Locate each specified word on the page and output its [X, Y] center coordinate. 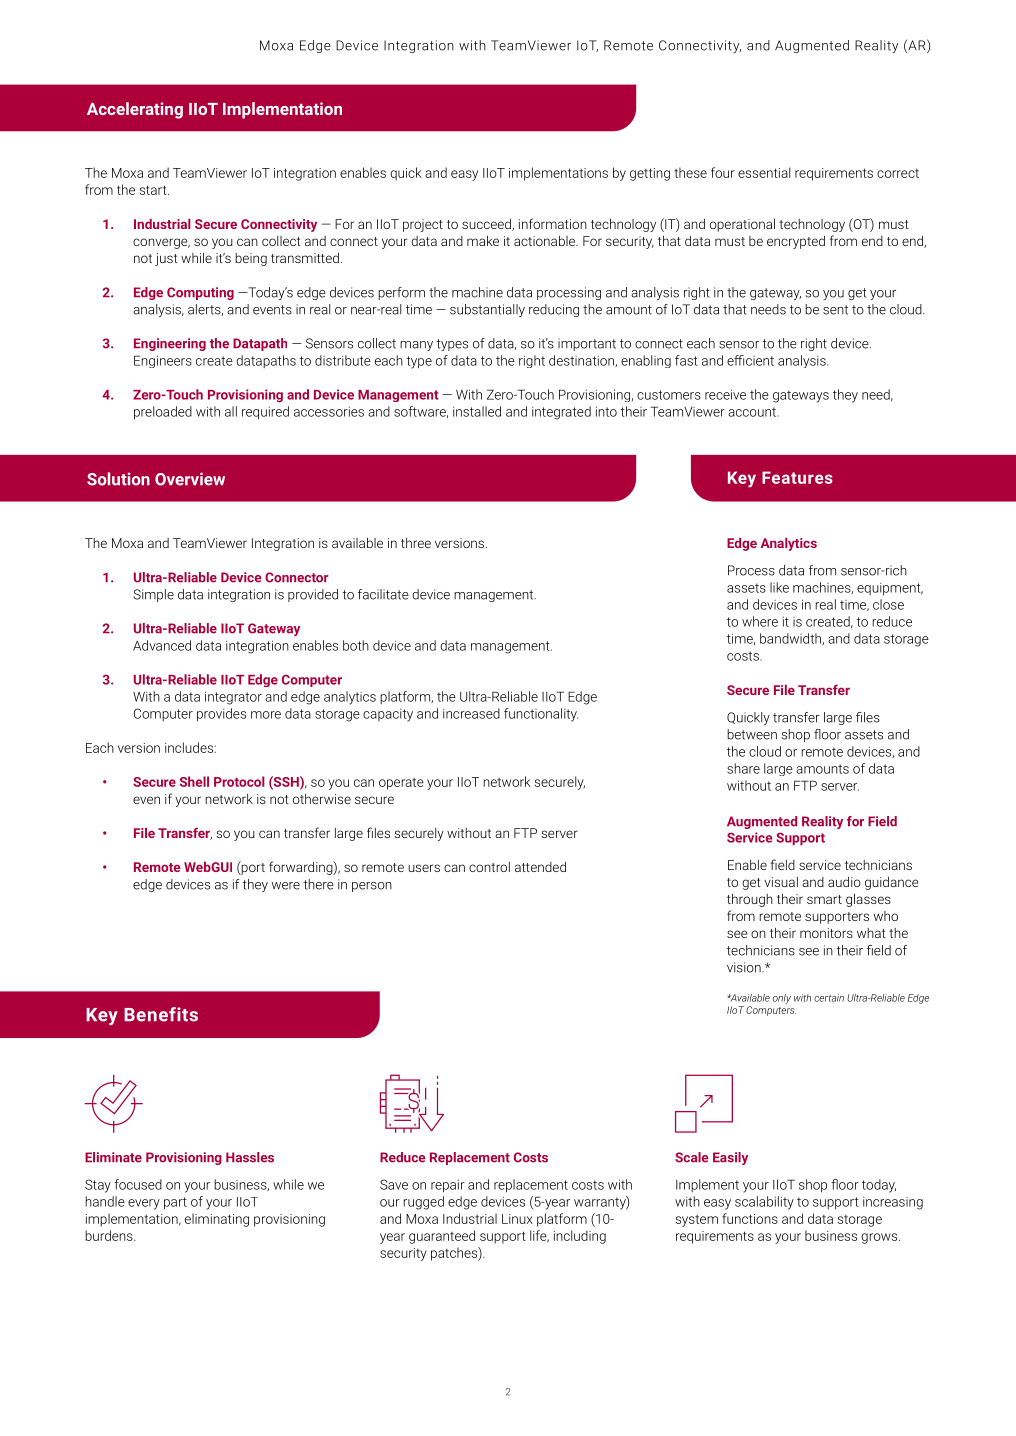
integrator [233, 698]
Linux [517, 1219]
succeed [487, 225]
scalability [764, 1203]
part [175, 1203]
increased [471, 713]
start [154, 190]
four [723, 172]
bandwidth [791, 639]
